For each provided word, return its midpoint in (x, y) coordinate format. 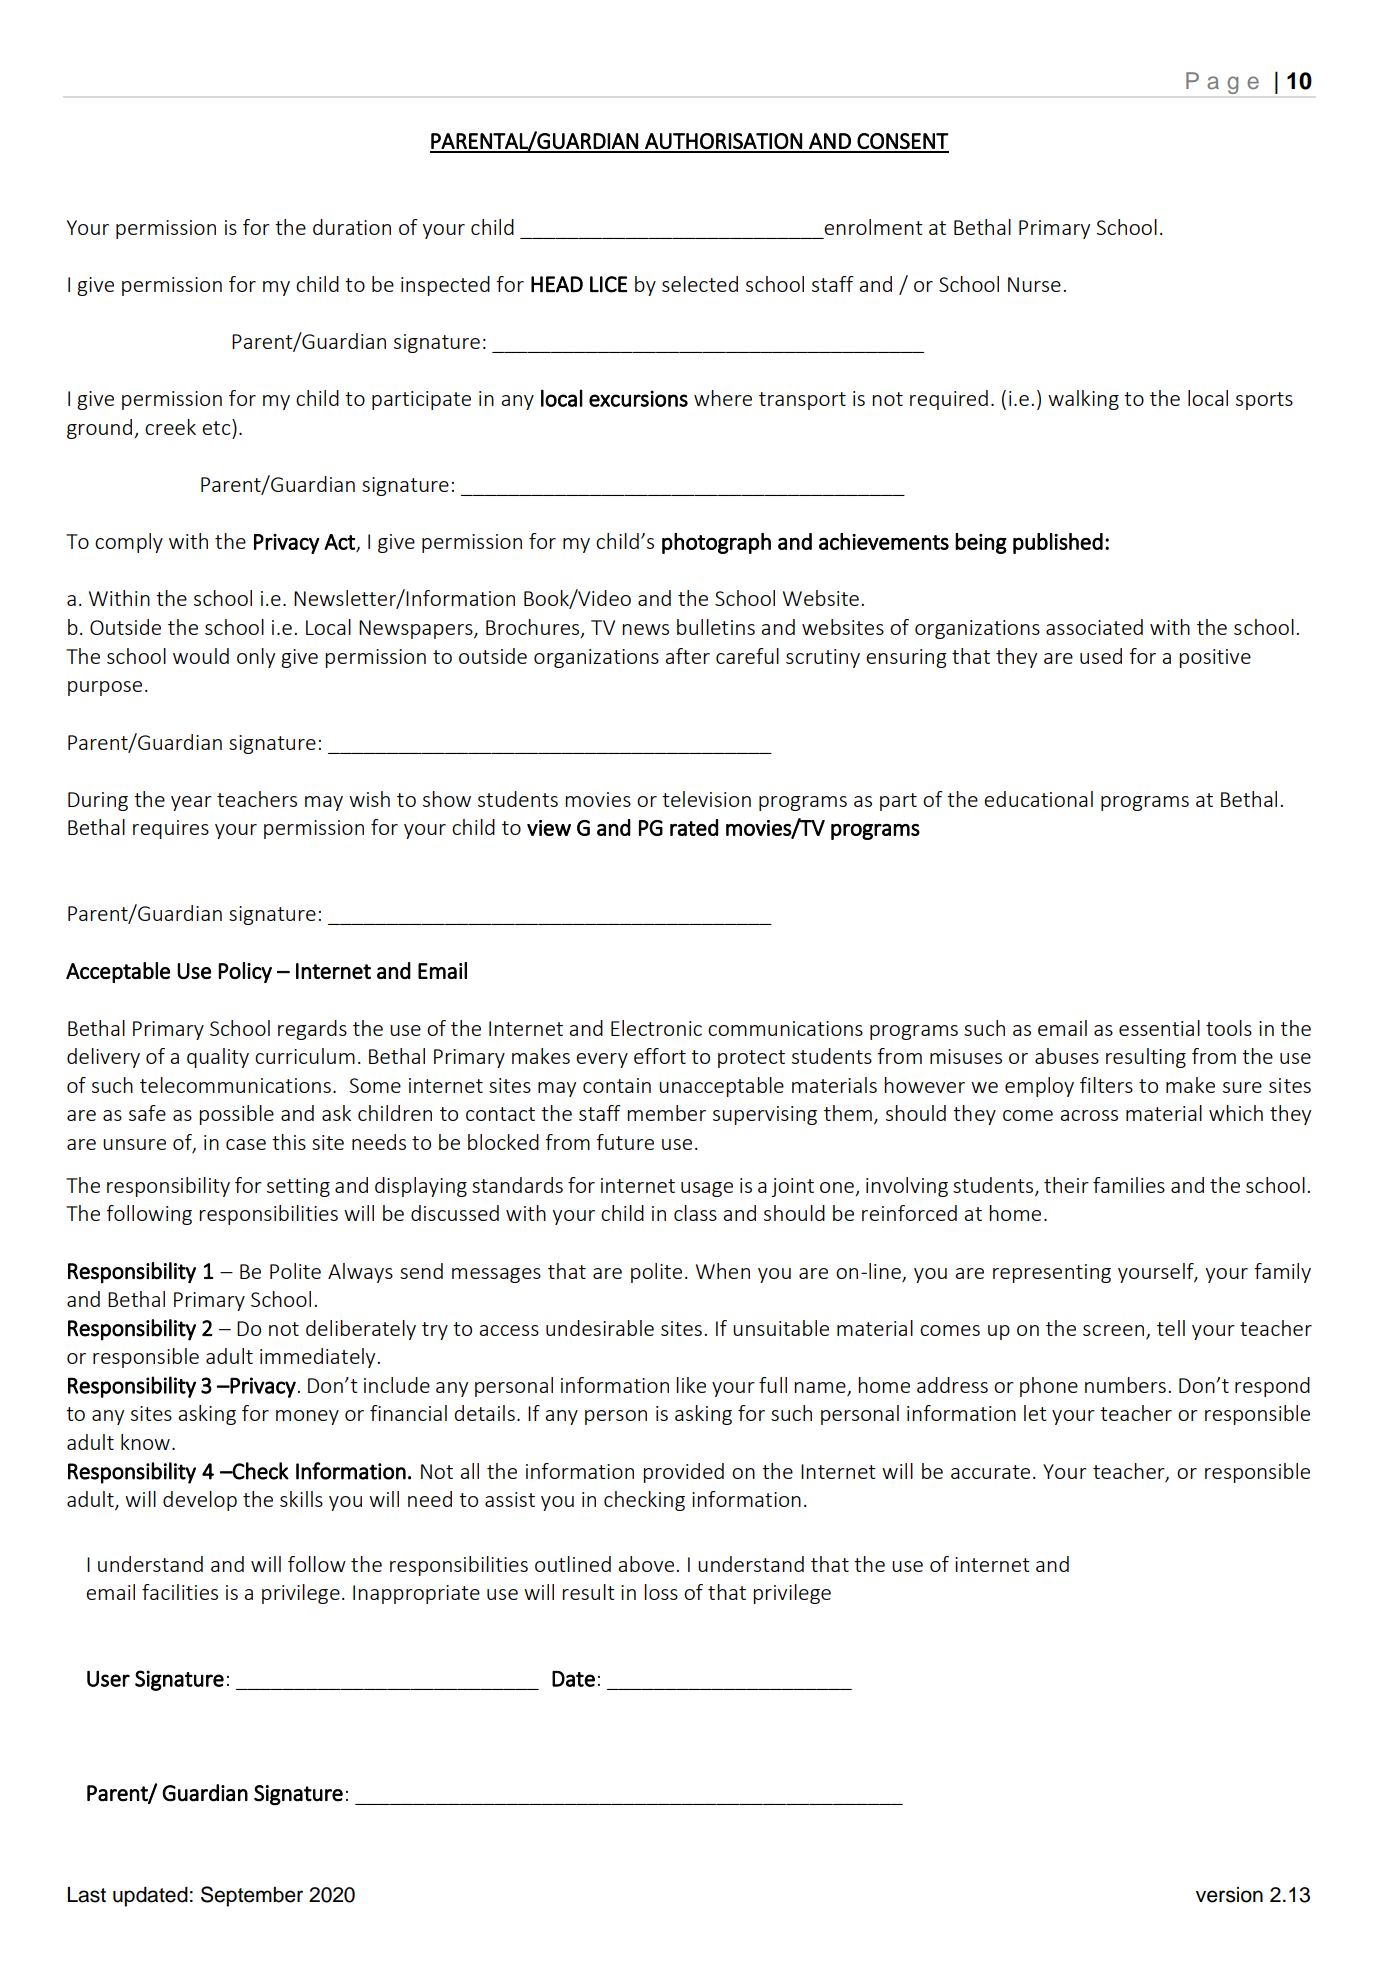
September (252, 1896)
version (1229, 1895)
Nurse (1034, 284)
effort (660, 1056)
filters (1106, 1085)
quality (218, 1058)
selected (700, 284)
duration (352, 227)
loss (661, 1592)
